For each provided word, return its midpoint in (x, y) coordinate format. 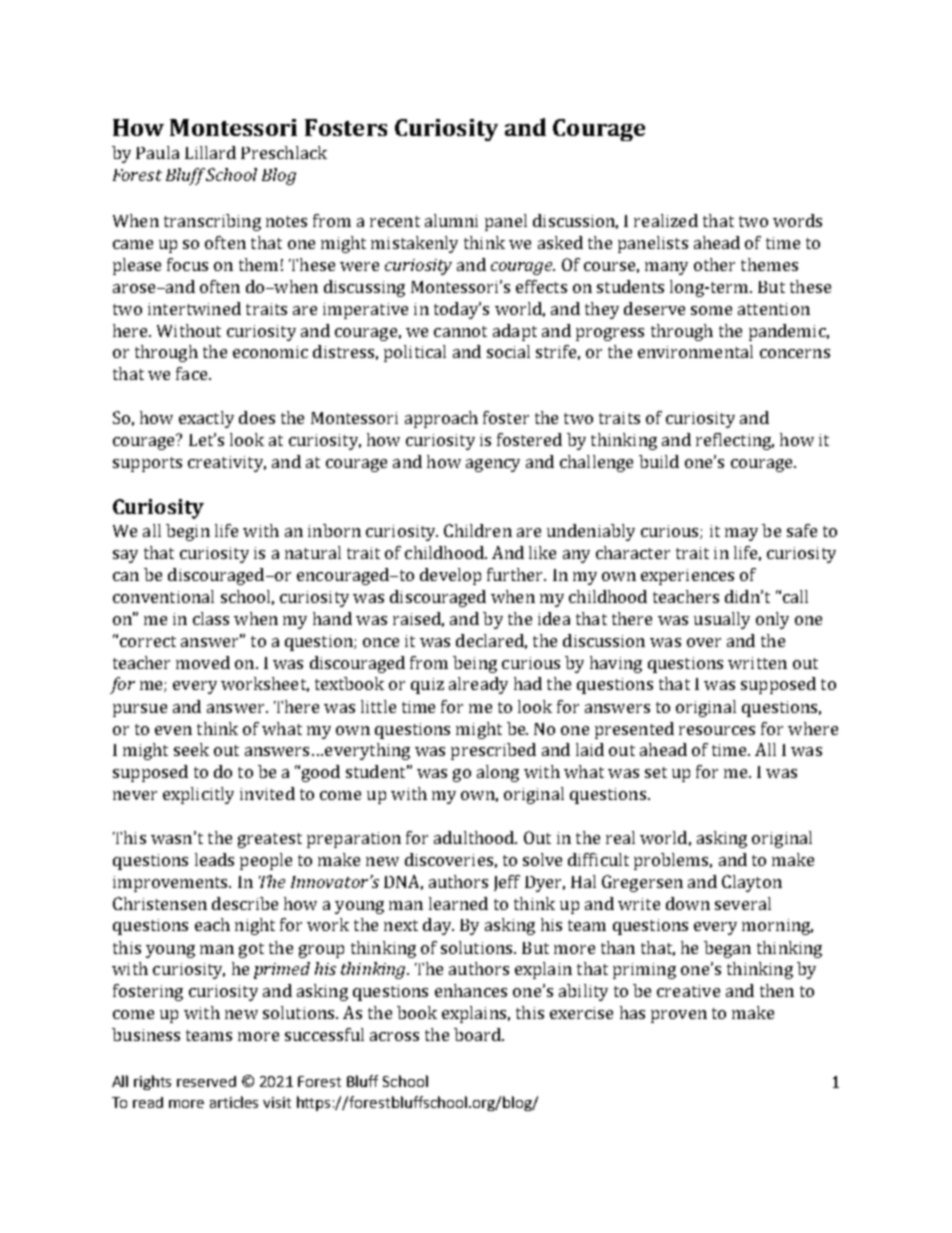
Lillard (210, 152)
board (478, 1034)
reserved (206, 1081)
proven (679, 1016)
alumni (451, 220)
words (797, 220)
